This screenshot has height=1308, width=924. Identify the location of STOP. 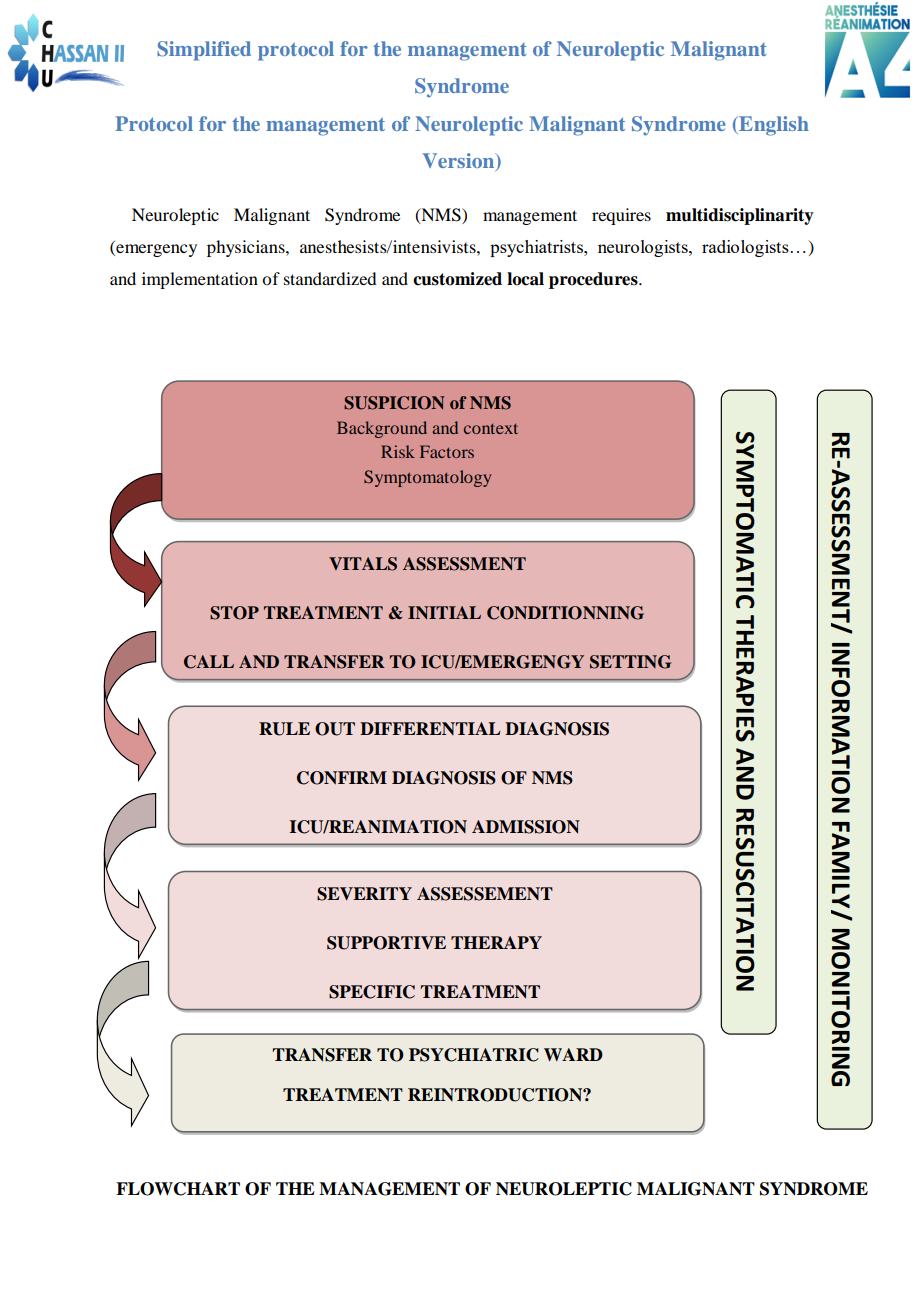
(234, 613).
